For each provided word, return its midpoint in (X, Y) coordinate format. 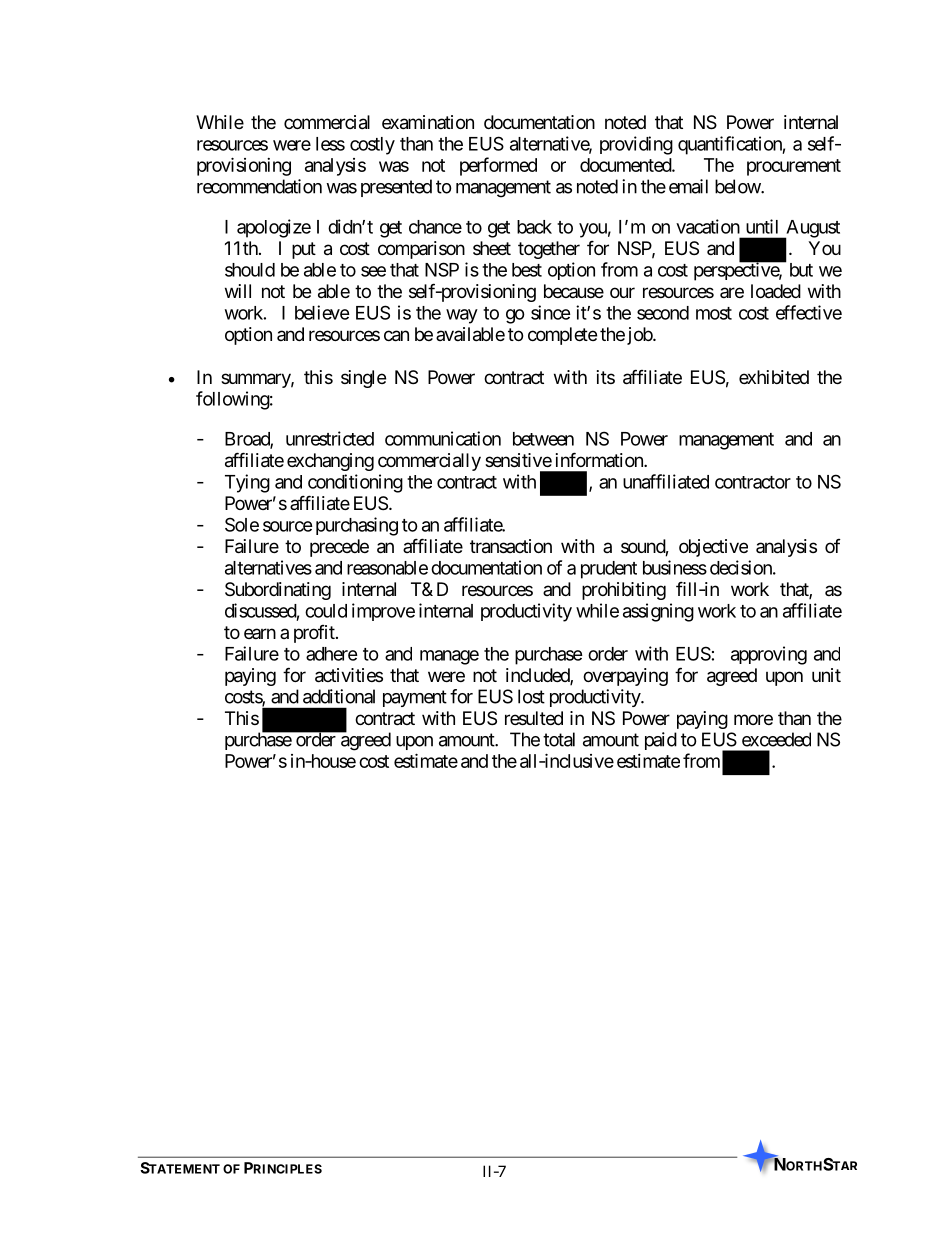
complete (562, 336)
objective (713, 548)
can (396, 336)
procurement (794, 167)
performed (498, 166)
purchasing (357, 526)
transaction (511, 546)
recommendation (259, 186)
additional (339, 696)
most (714, 313)
